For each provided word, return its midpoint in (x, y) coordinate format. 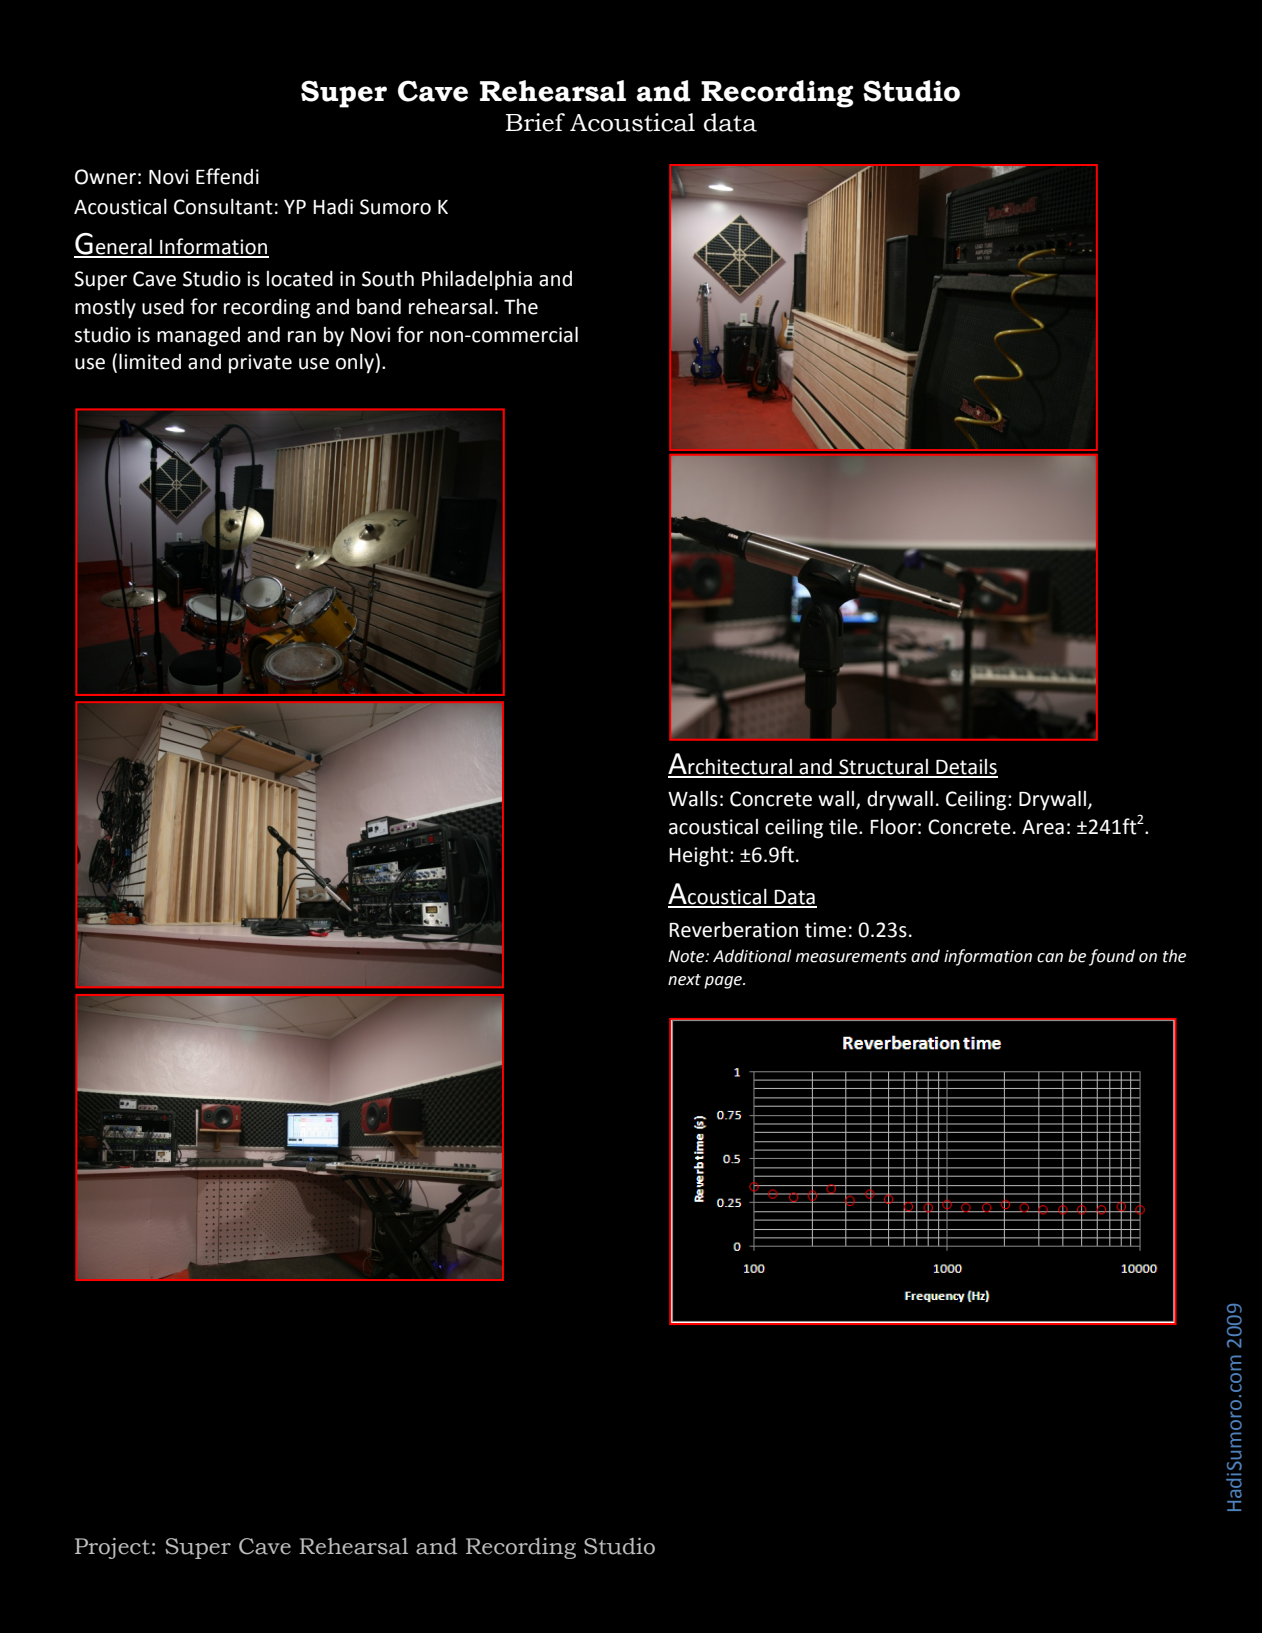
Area (1043, 827)
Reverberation (733, 929)
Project (112, 1548)
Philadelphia (477, 280)
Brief (535, 122)
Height (700, 857)
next (684, 980)
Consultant (223, 207)
